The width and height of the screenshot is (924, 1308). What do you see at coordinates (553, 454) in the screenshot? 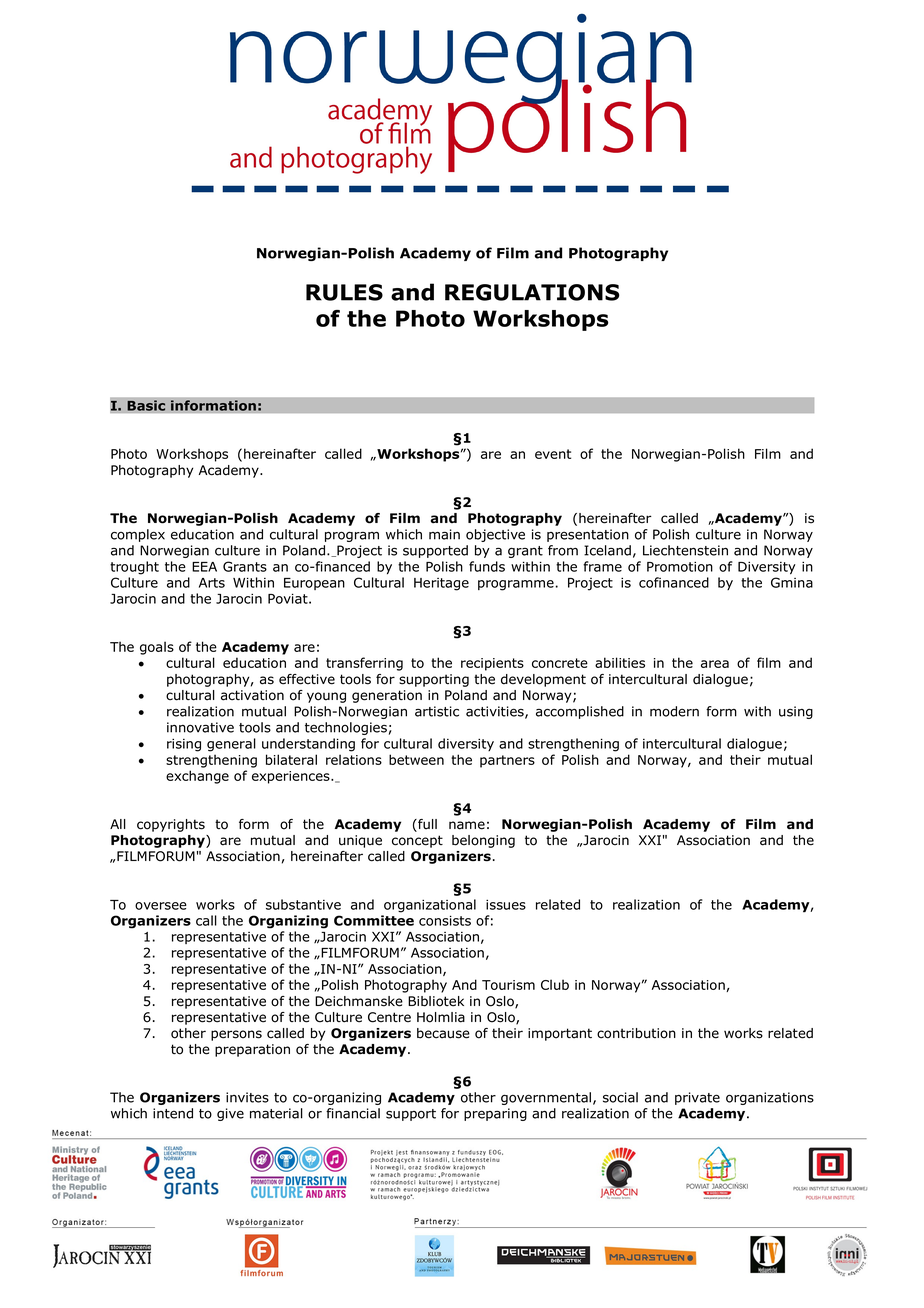
I see `event` at bounding box center [553, 454].
